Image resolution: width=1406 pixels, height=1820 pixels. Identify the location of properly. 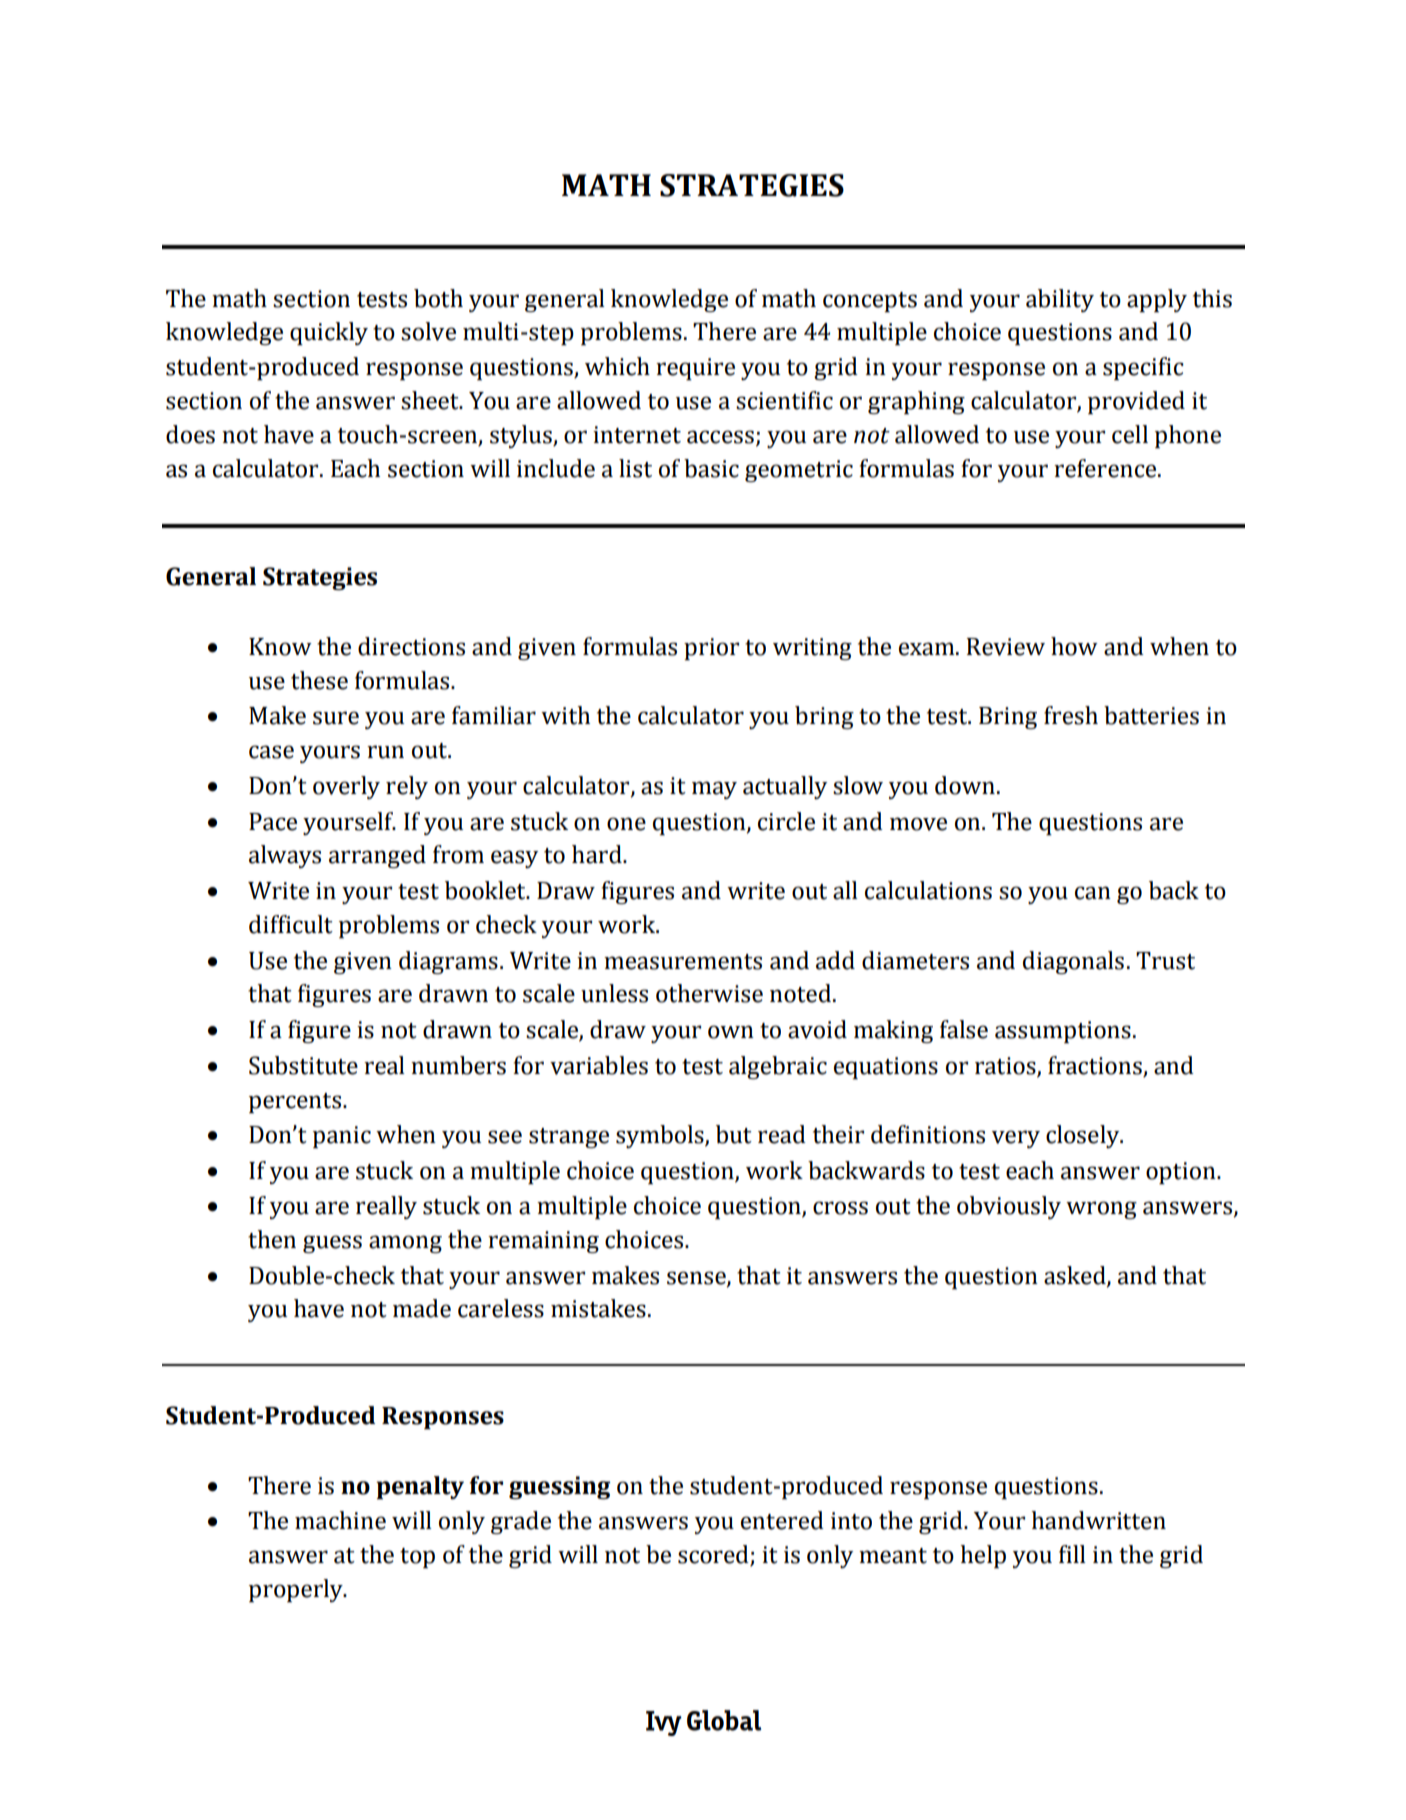
(297, 1590).
